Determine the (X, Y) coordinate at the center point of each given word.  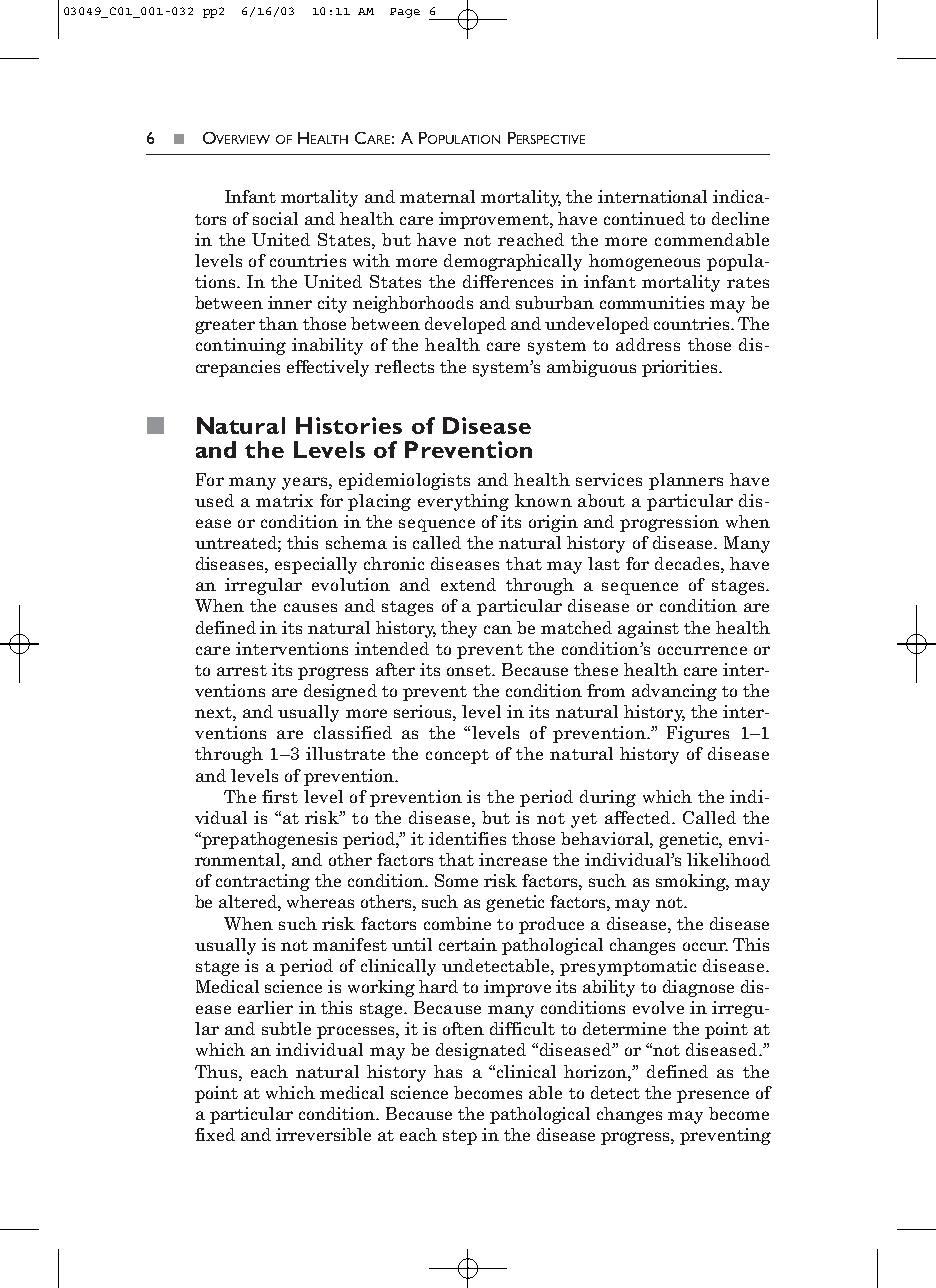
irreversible (323, 1134)
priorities (681, 368)
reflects (404, 366)
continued (644, 218)
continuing (241, 346)
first (280, 796)
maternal (437, 196)
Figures (698, 734)
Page (405, 13)
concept (457, 756)
